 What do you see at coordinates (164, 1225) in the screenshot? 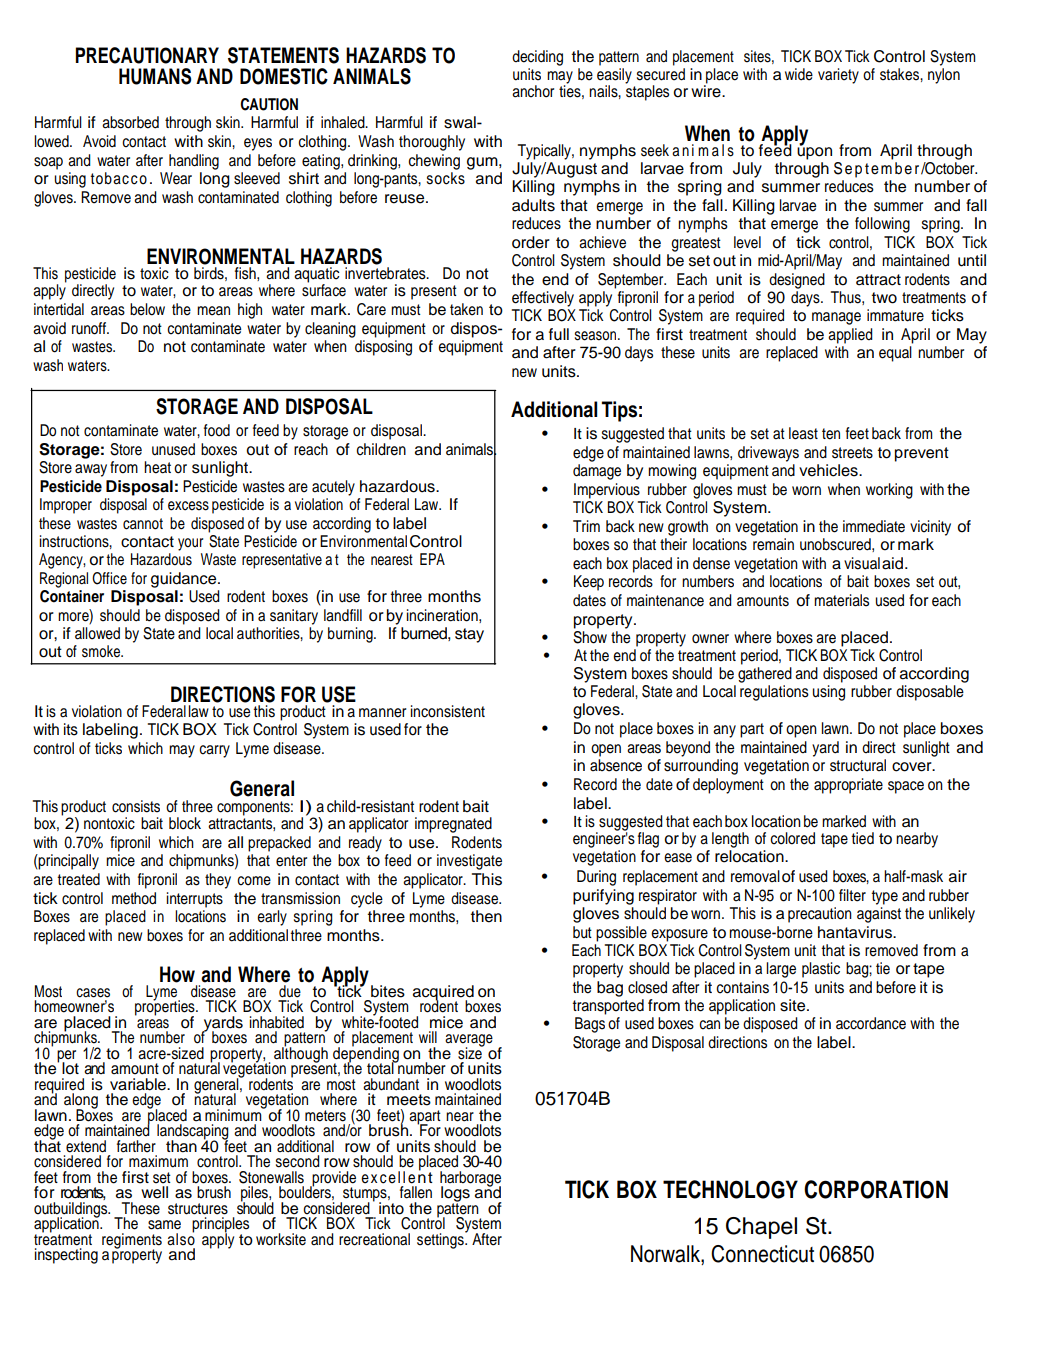
I see `same` at bounding box center [164, 1225].
